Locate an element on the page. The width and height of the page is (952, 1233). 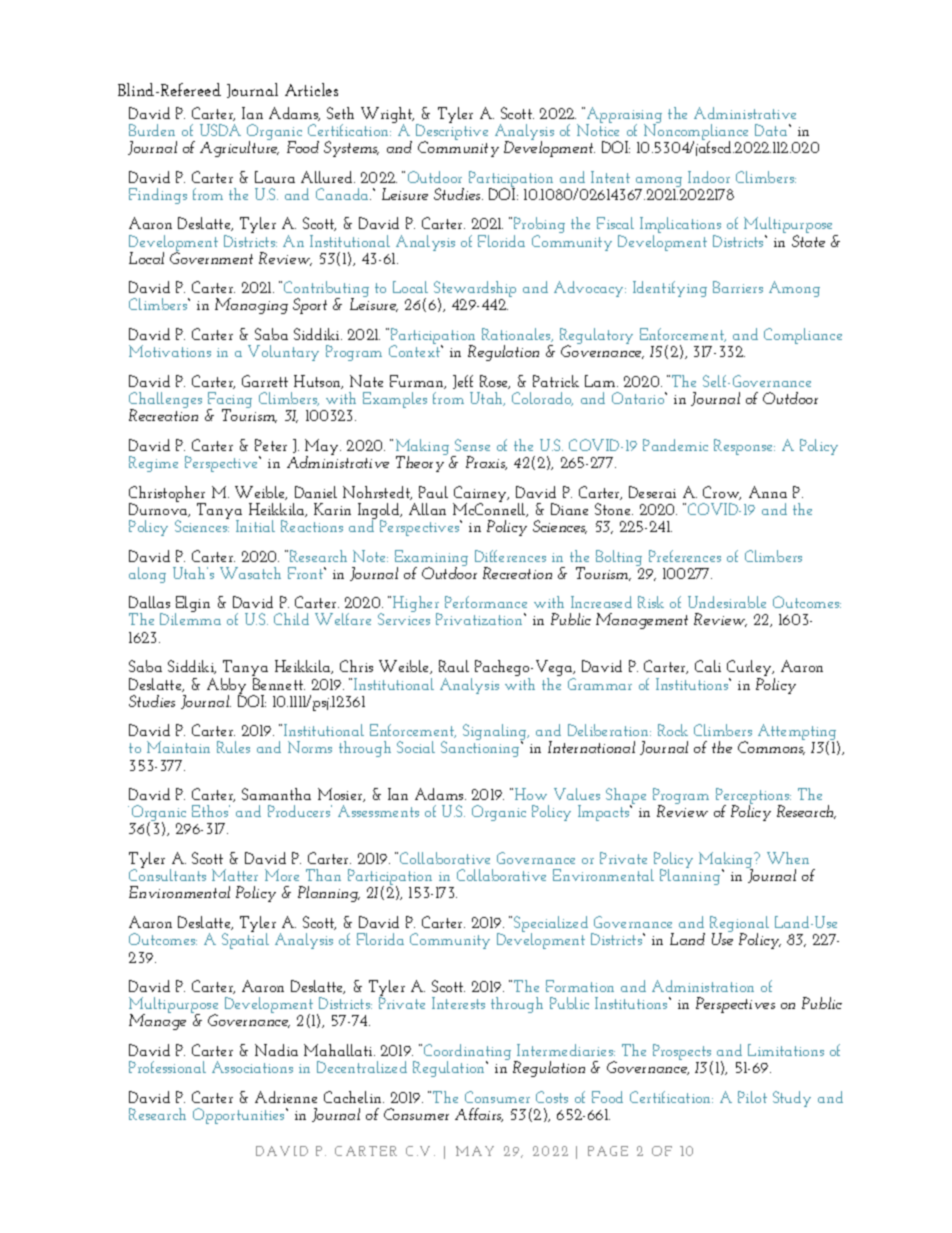
Crow is located at coordinates (722, 493).
